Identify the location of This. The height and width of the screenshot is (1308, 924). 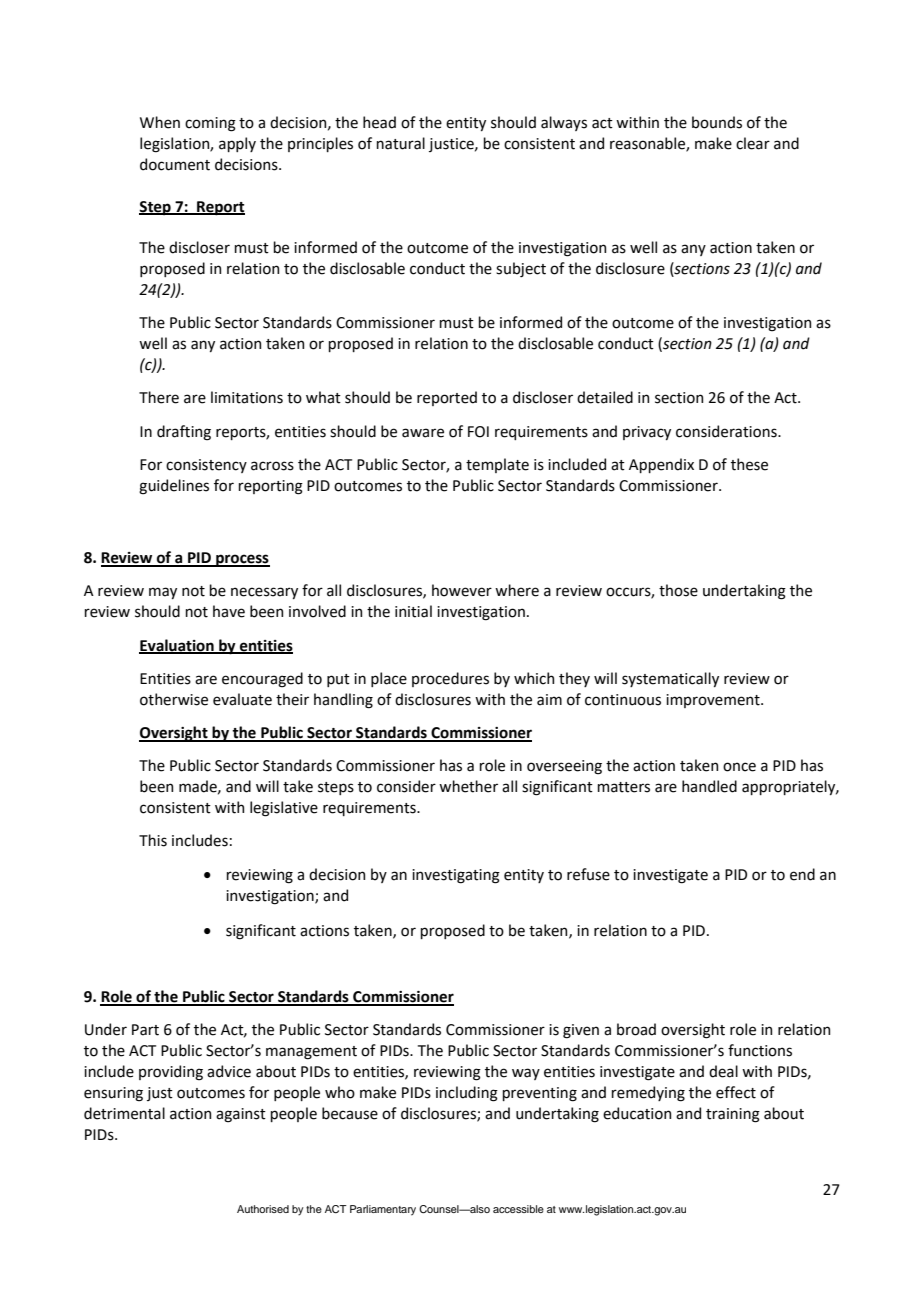
(153, 840).
